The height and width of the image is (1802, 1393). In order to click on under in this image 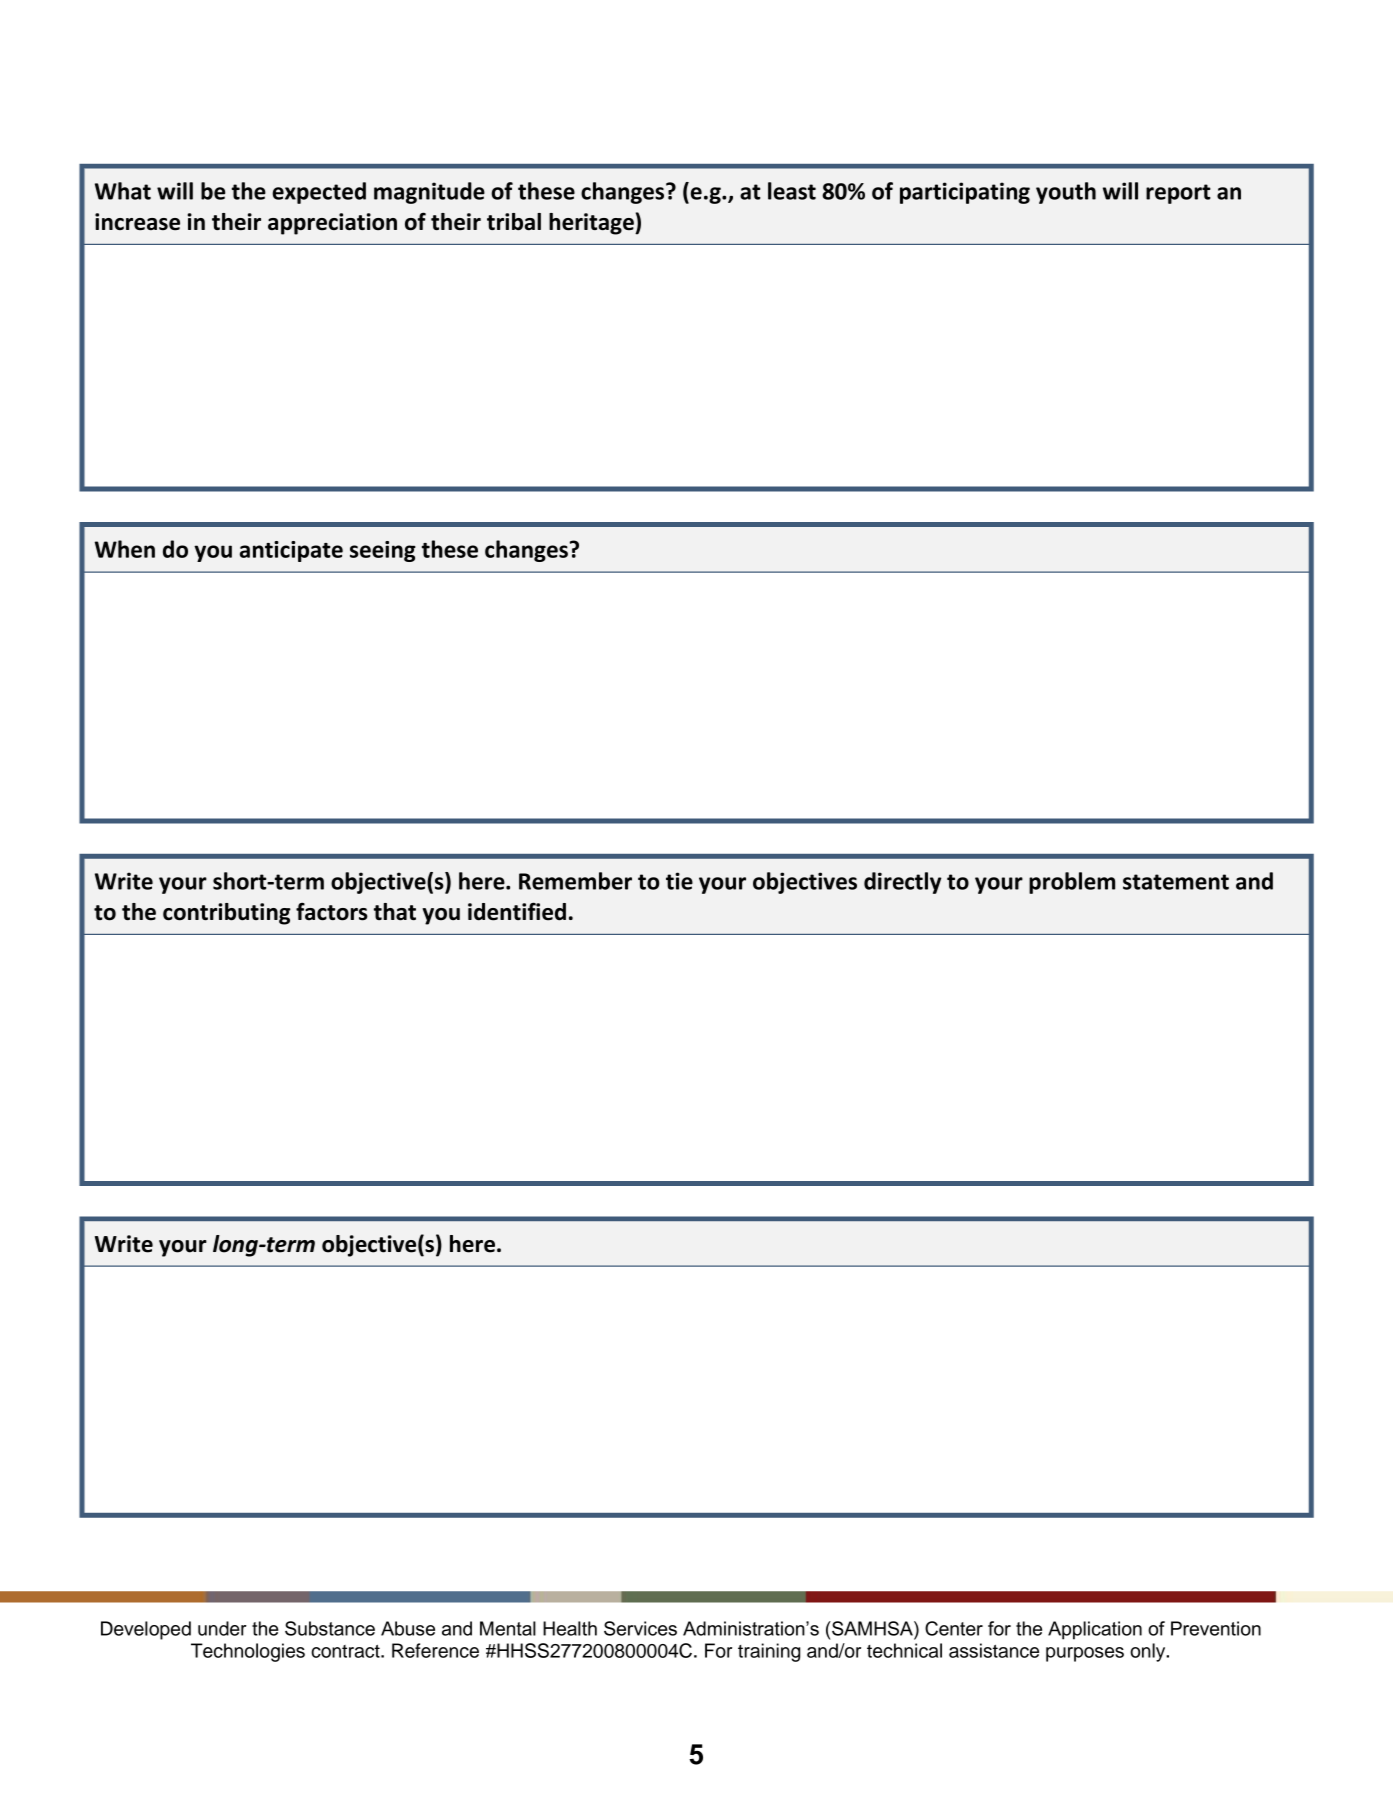, I will do `click(222, 1628)`.
